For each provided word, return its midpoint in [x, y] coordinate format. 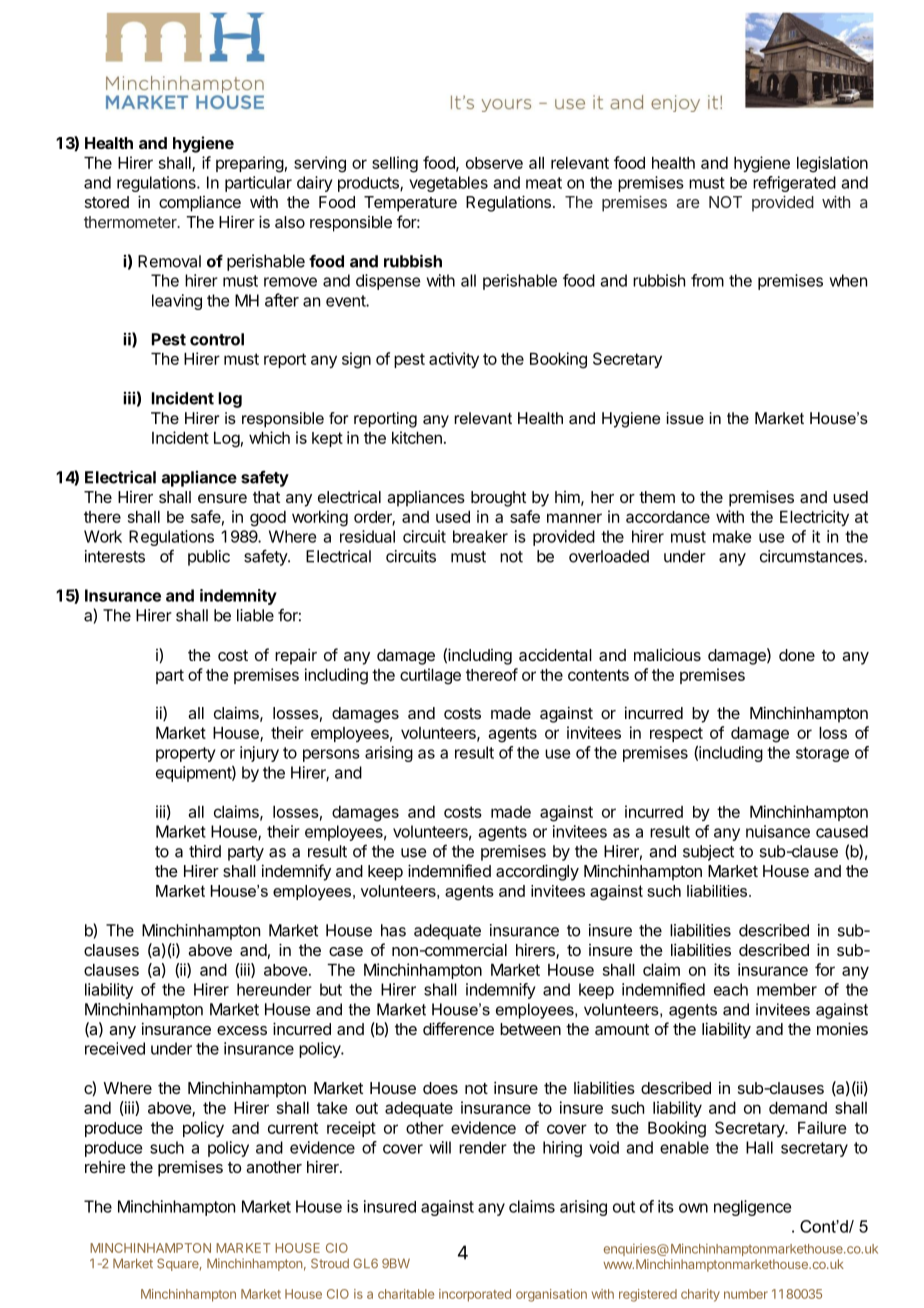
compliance [200, 204]
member [787, 989]
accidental [555, 655]
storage [822, 754]
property [186, 754]
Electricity [814, 518]
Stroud [330, 1263]
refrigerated [794, 184]
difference [458, 1028]
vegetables [448, 184]
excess [242, 1030]
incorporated [475, 1295]
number [746, 1294]
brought [498, 499]
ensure [222, 498]
